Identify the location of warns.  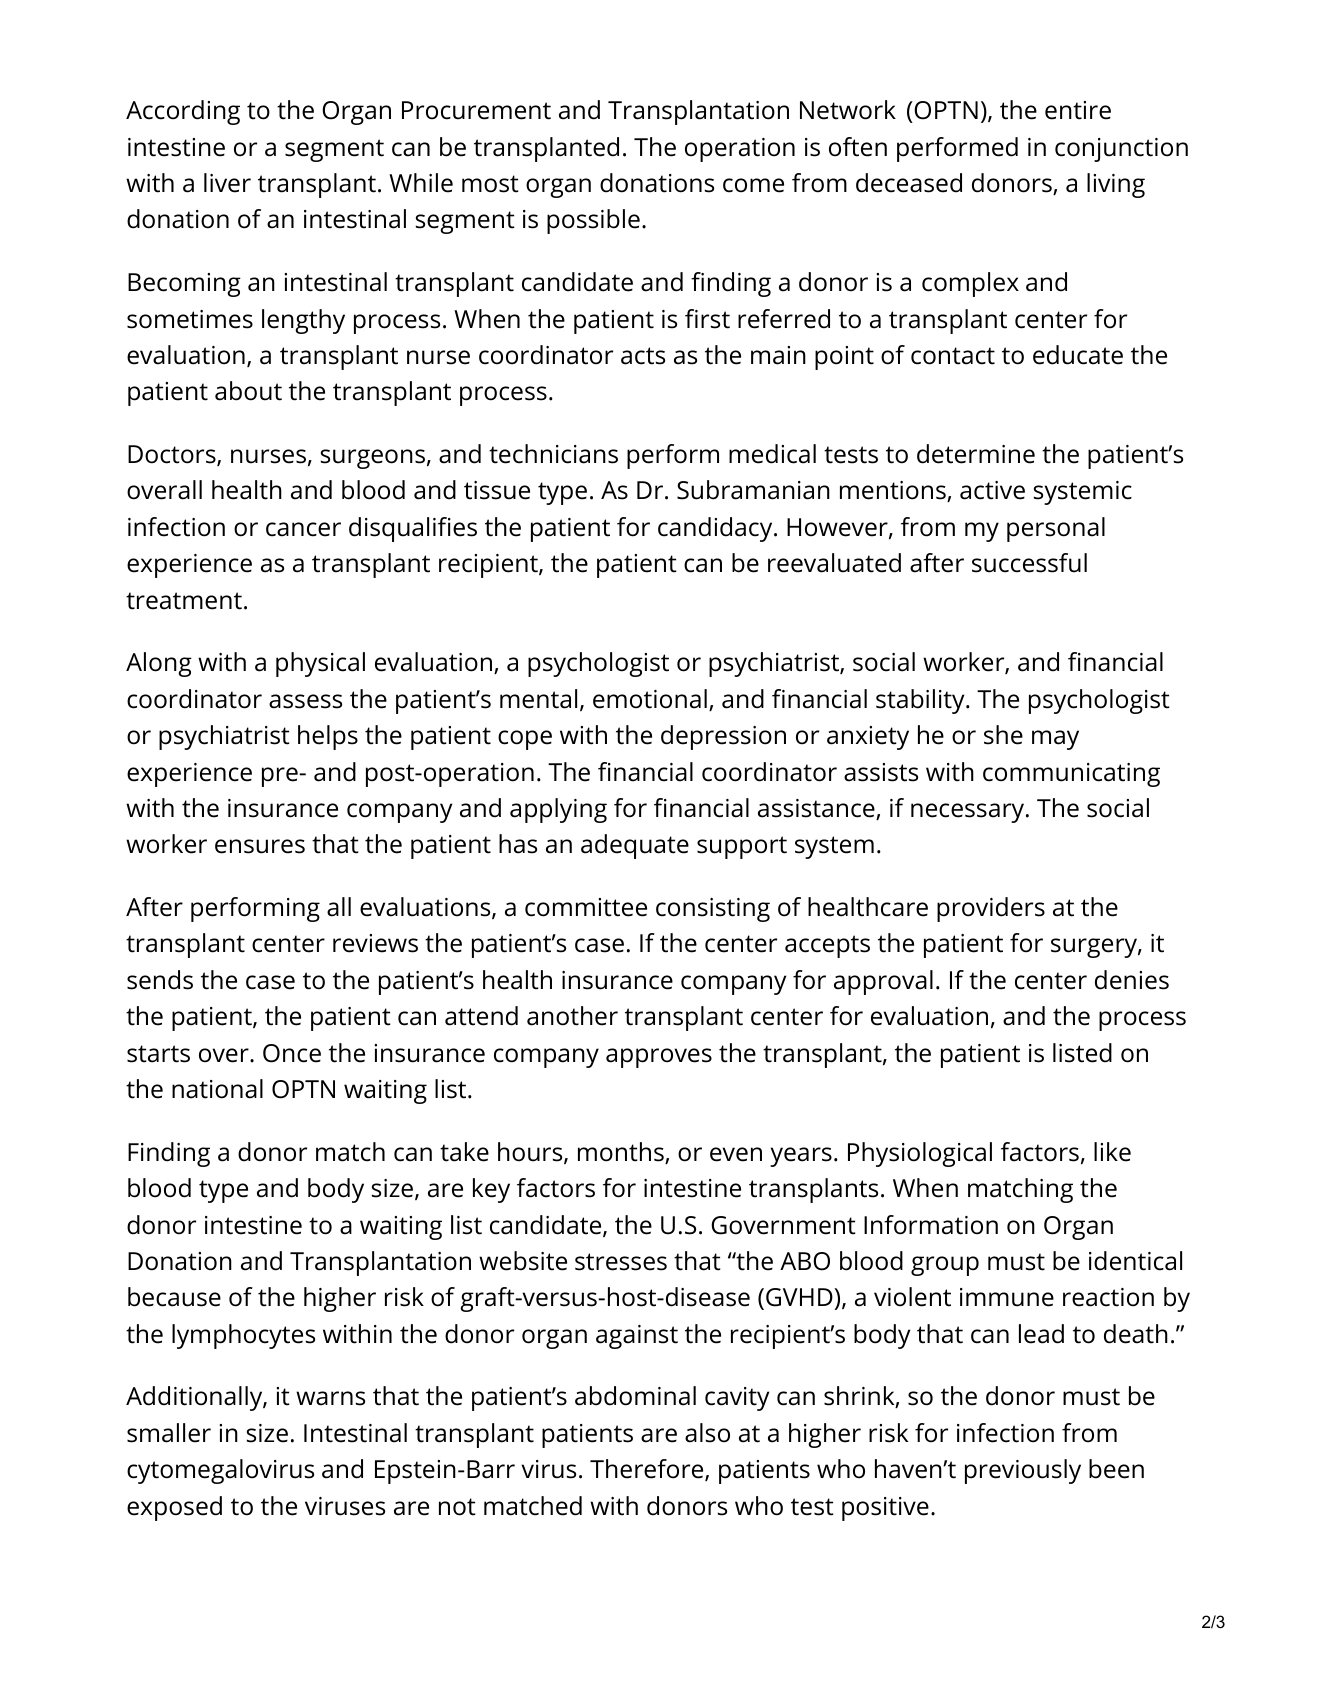
(330, 1398).
